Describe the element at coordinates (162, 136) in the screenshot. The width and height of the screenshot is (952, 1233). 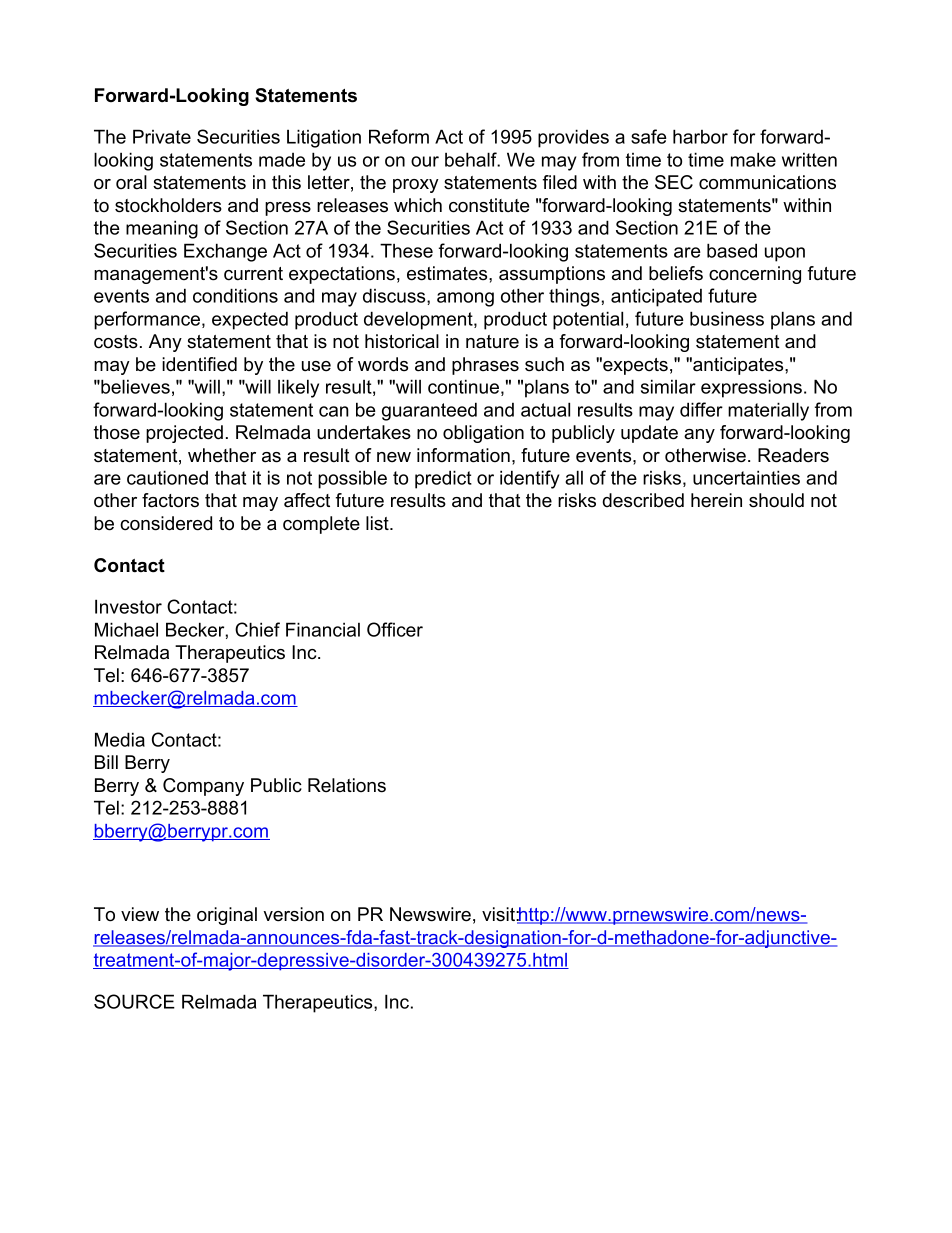
I see `Private` at that location.
